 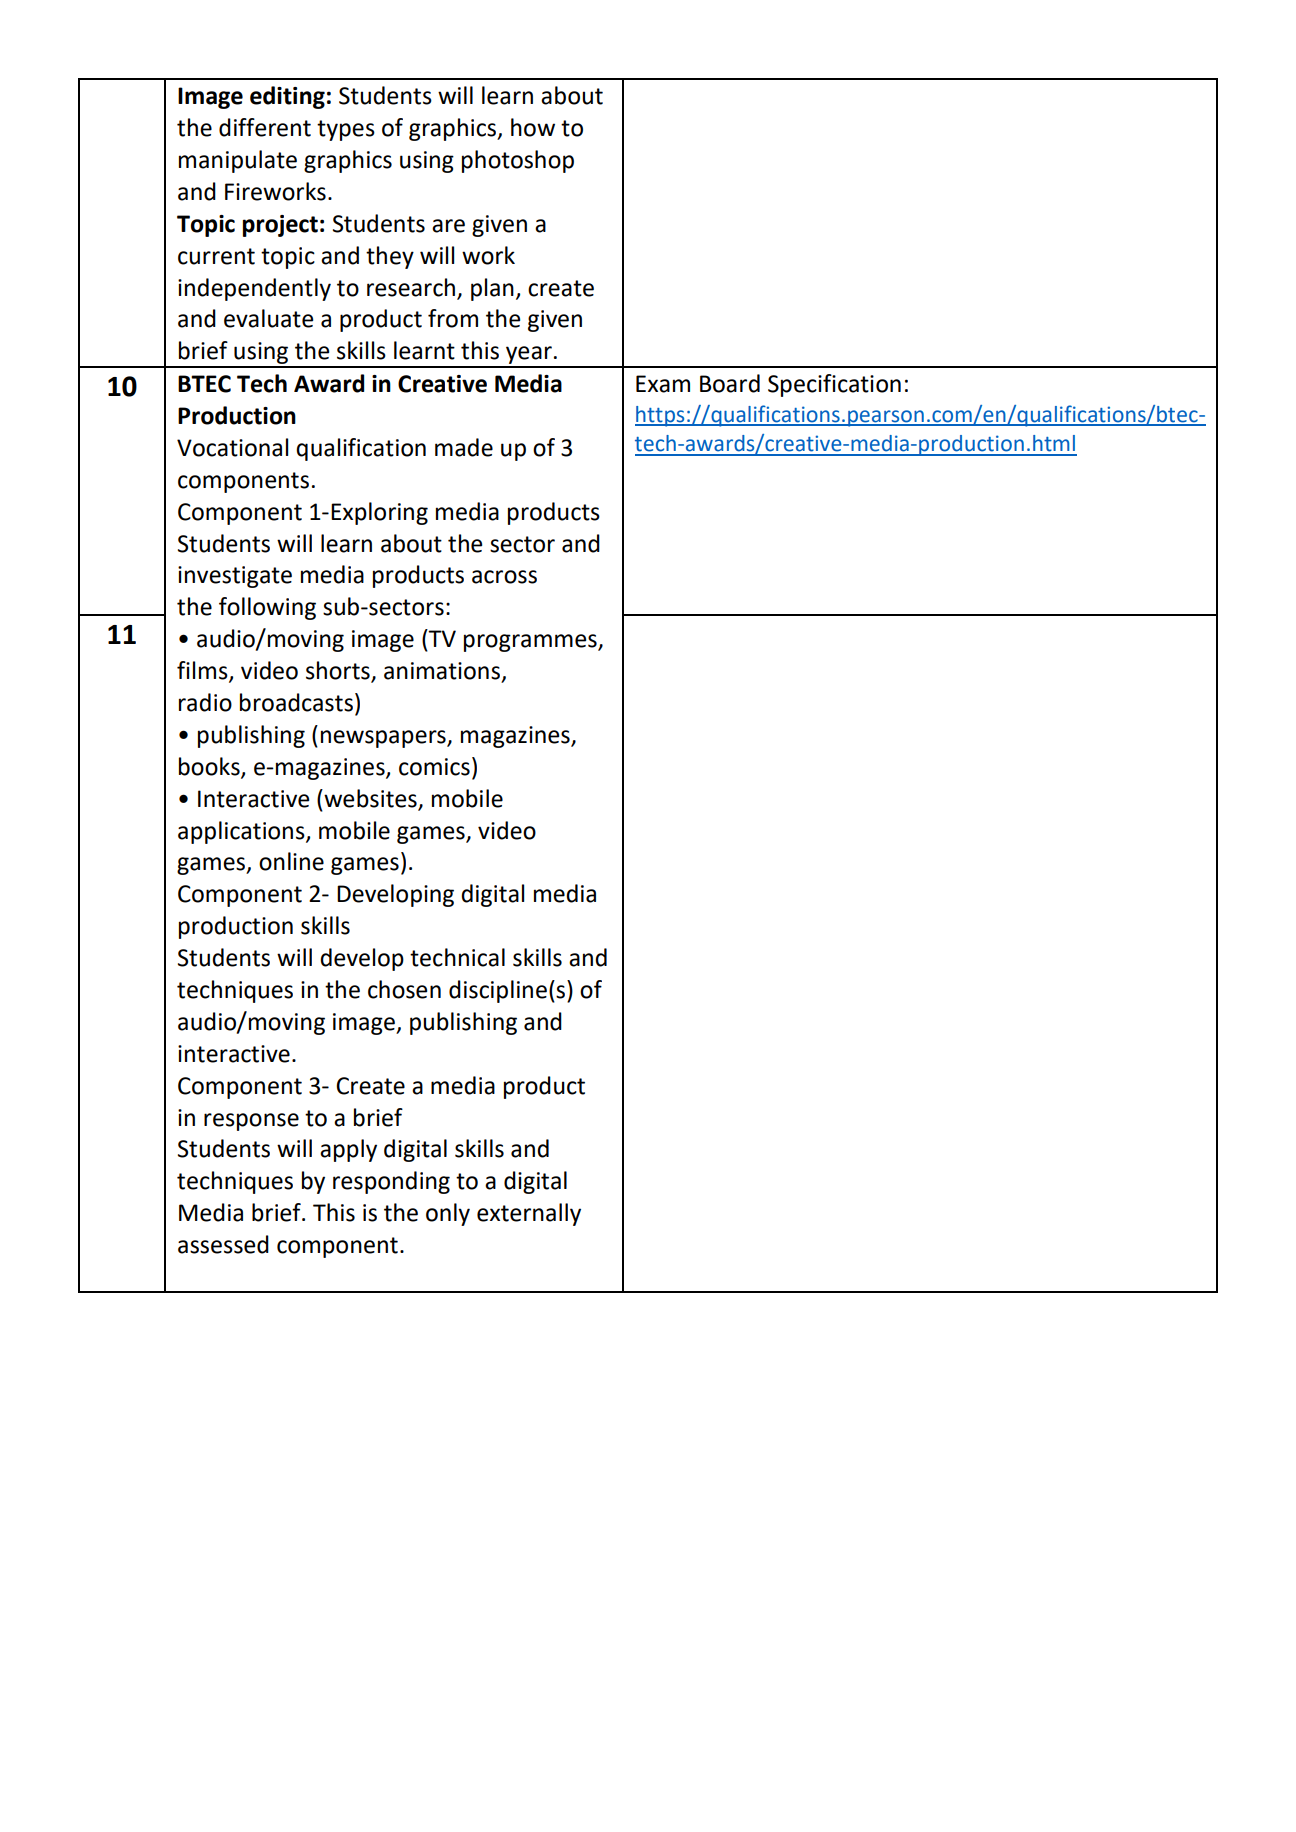 What do you see at coordinates (265, 127) in the page?
I see `different` at bounding box center [265, 127].
